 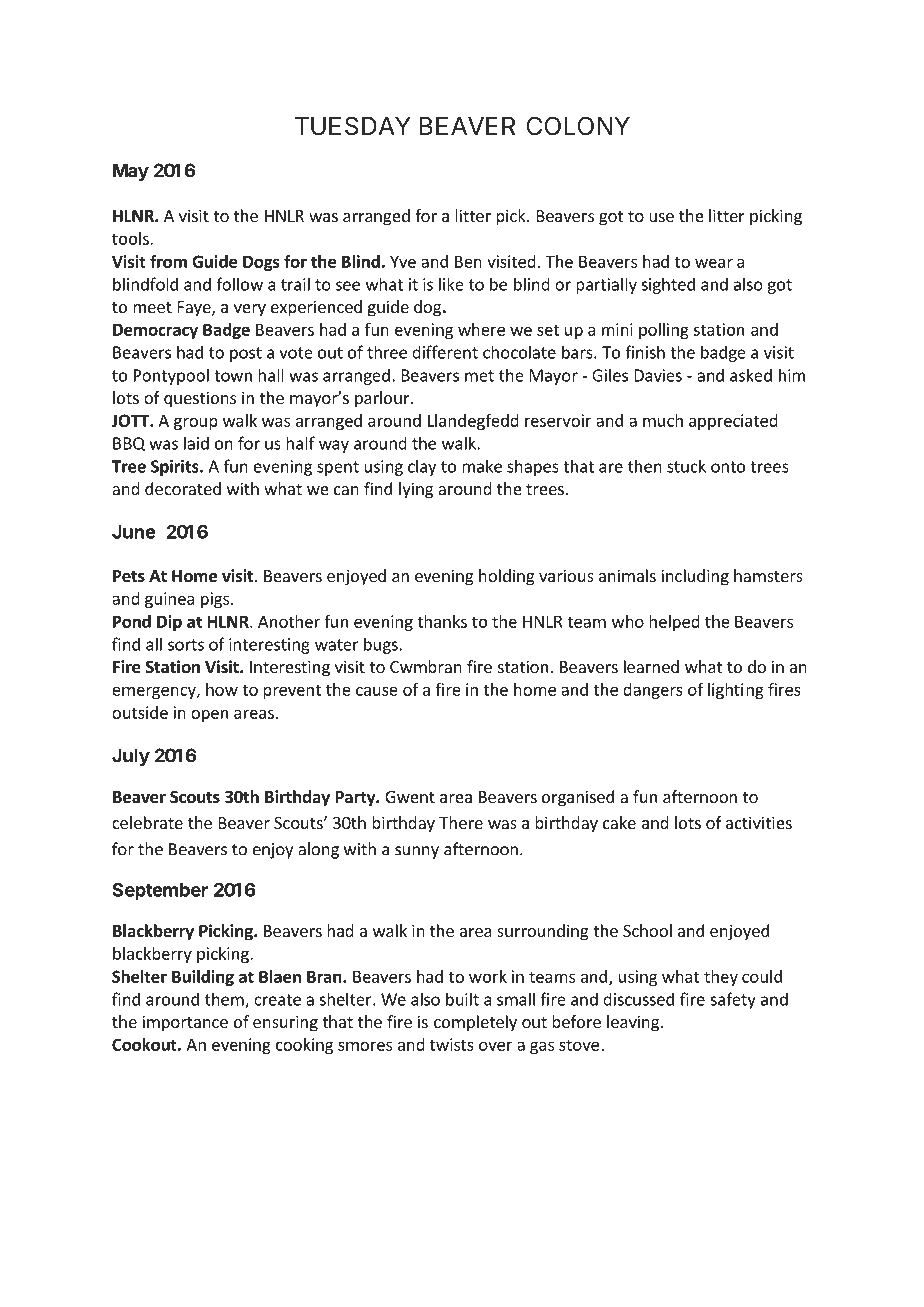 I want to click on lighting, so click(x=736, y=691).
